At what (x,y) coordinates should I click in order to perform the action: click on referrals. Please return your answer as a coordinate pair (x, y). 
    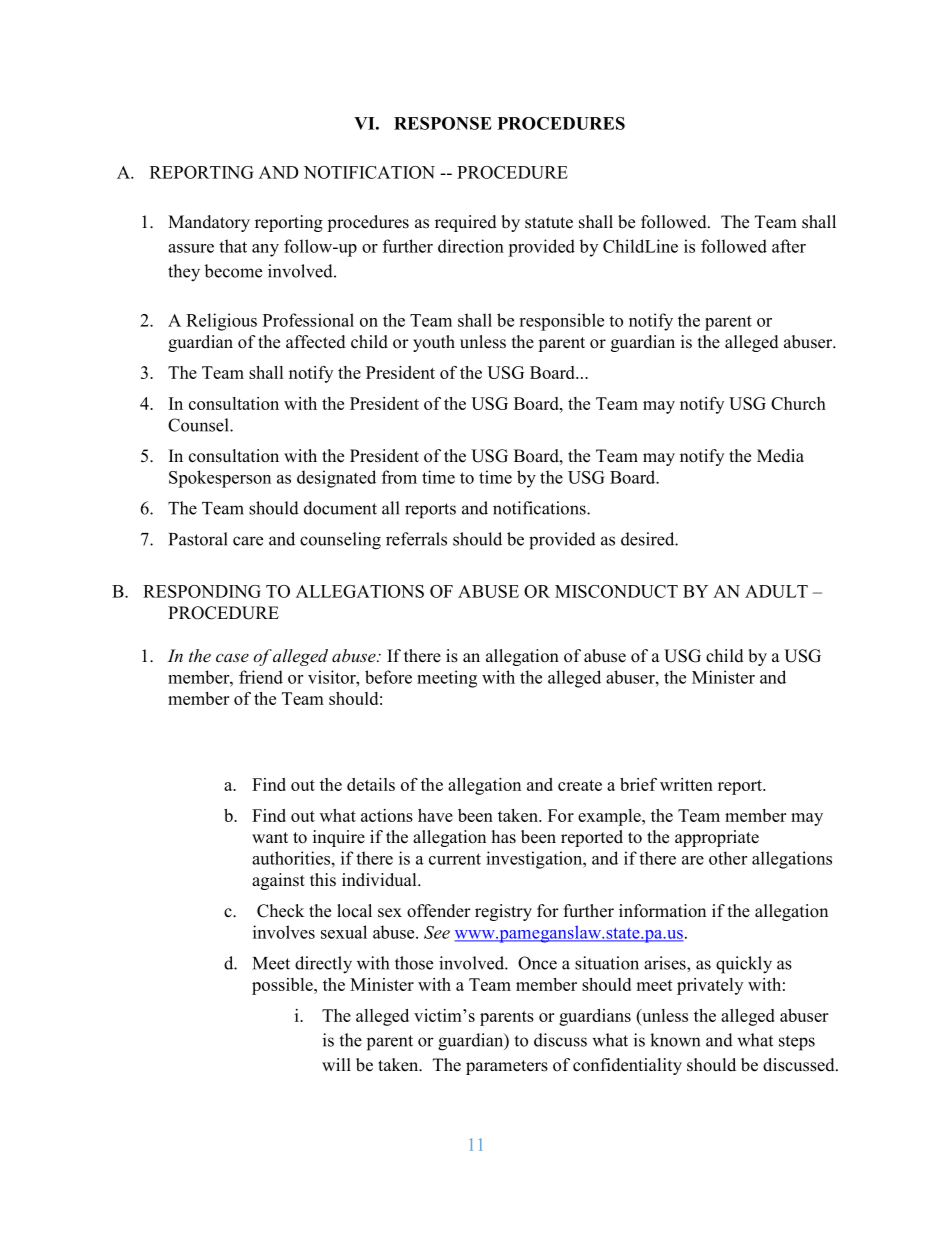
    Looking at the image, I should click on (416, 539).
